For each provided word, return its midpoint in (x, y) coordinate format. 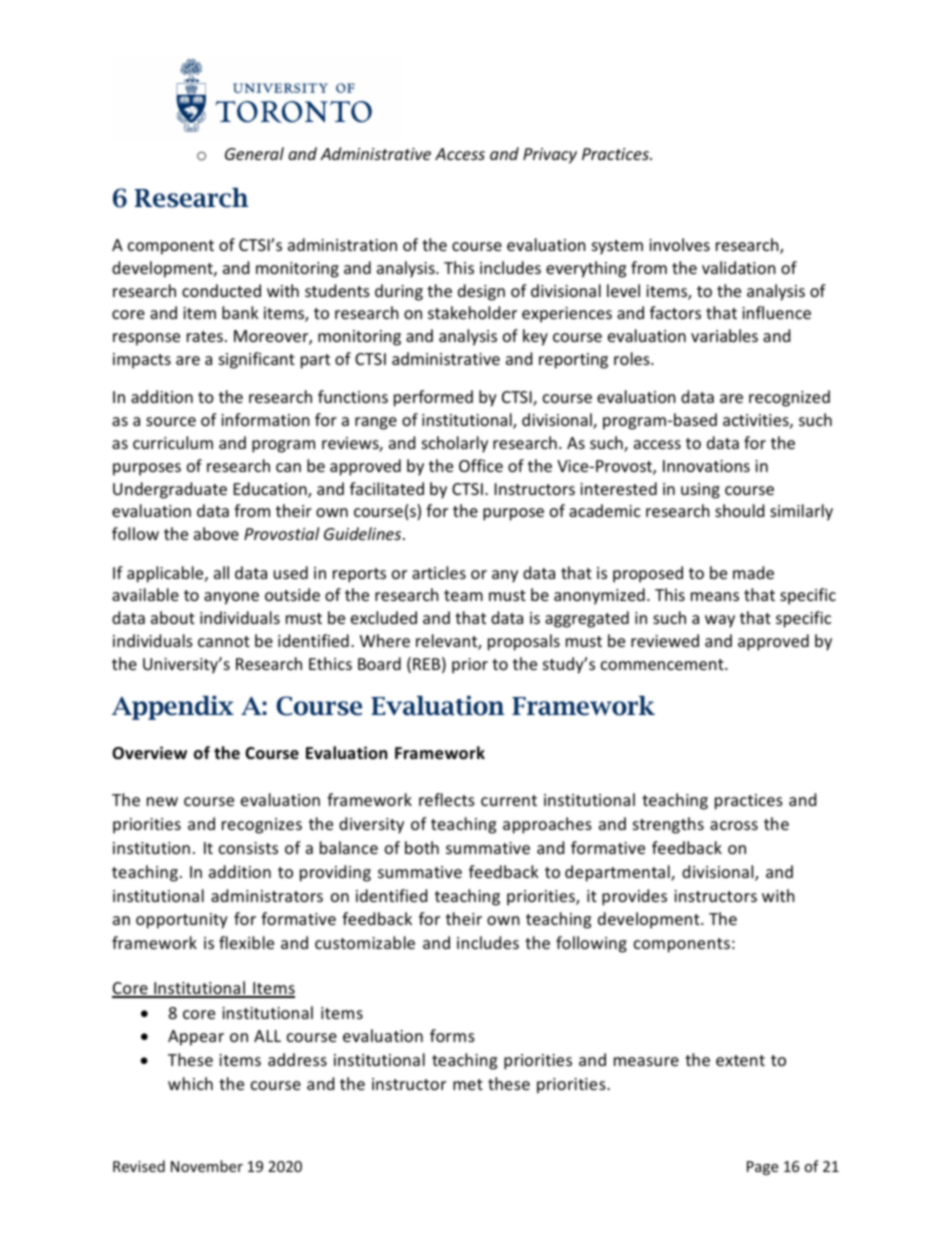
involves (679, 244)
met (468, 1084)
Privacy (550, 156)
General (254, 153)
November (207, 1166)
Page (762, 1168)
